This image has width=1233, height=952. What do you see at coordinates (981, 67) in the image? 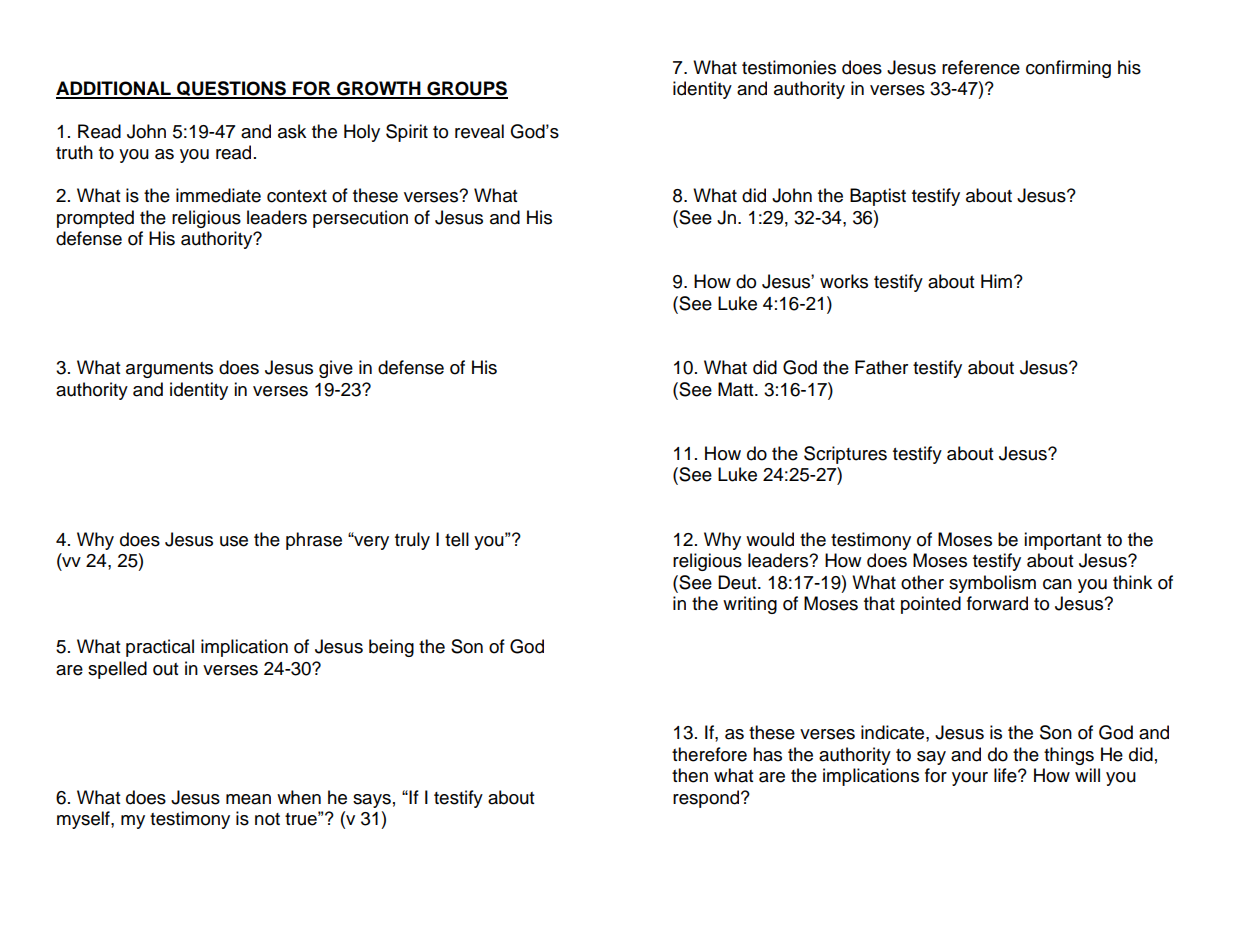
I see `reference` at bounding box center [981, 67].
